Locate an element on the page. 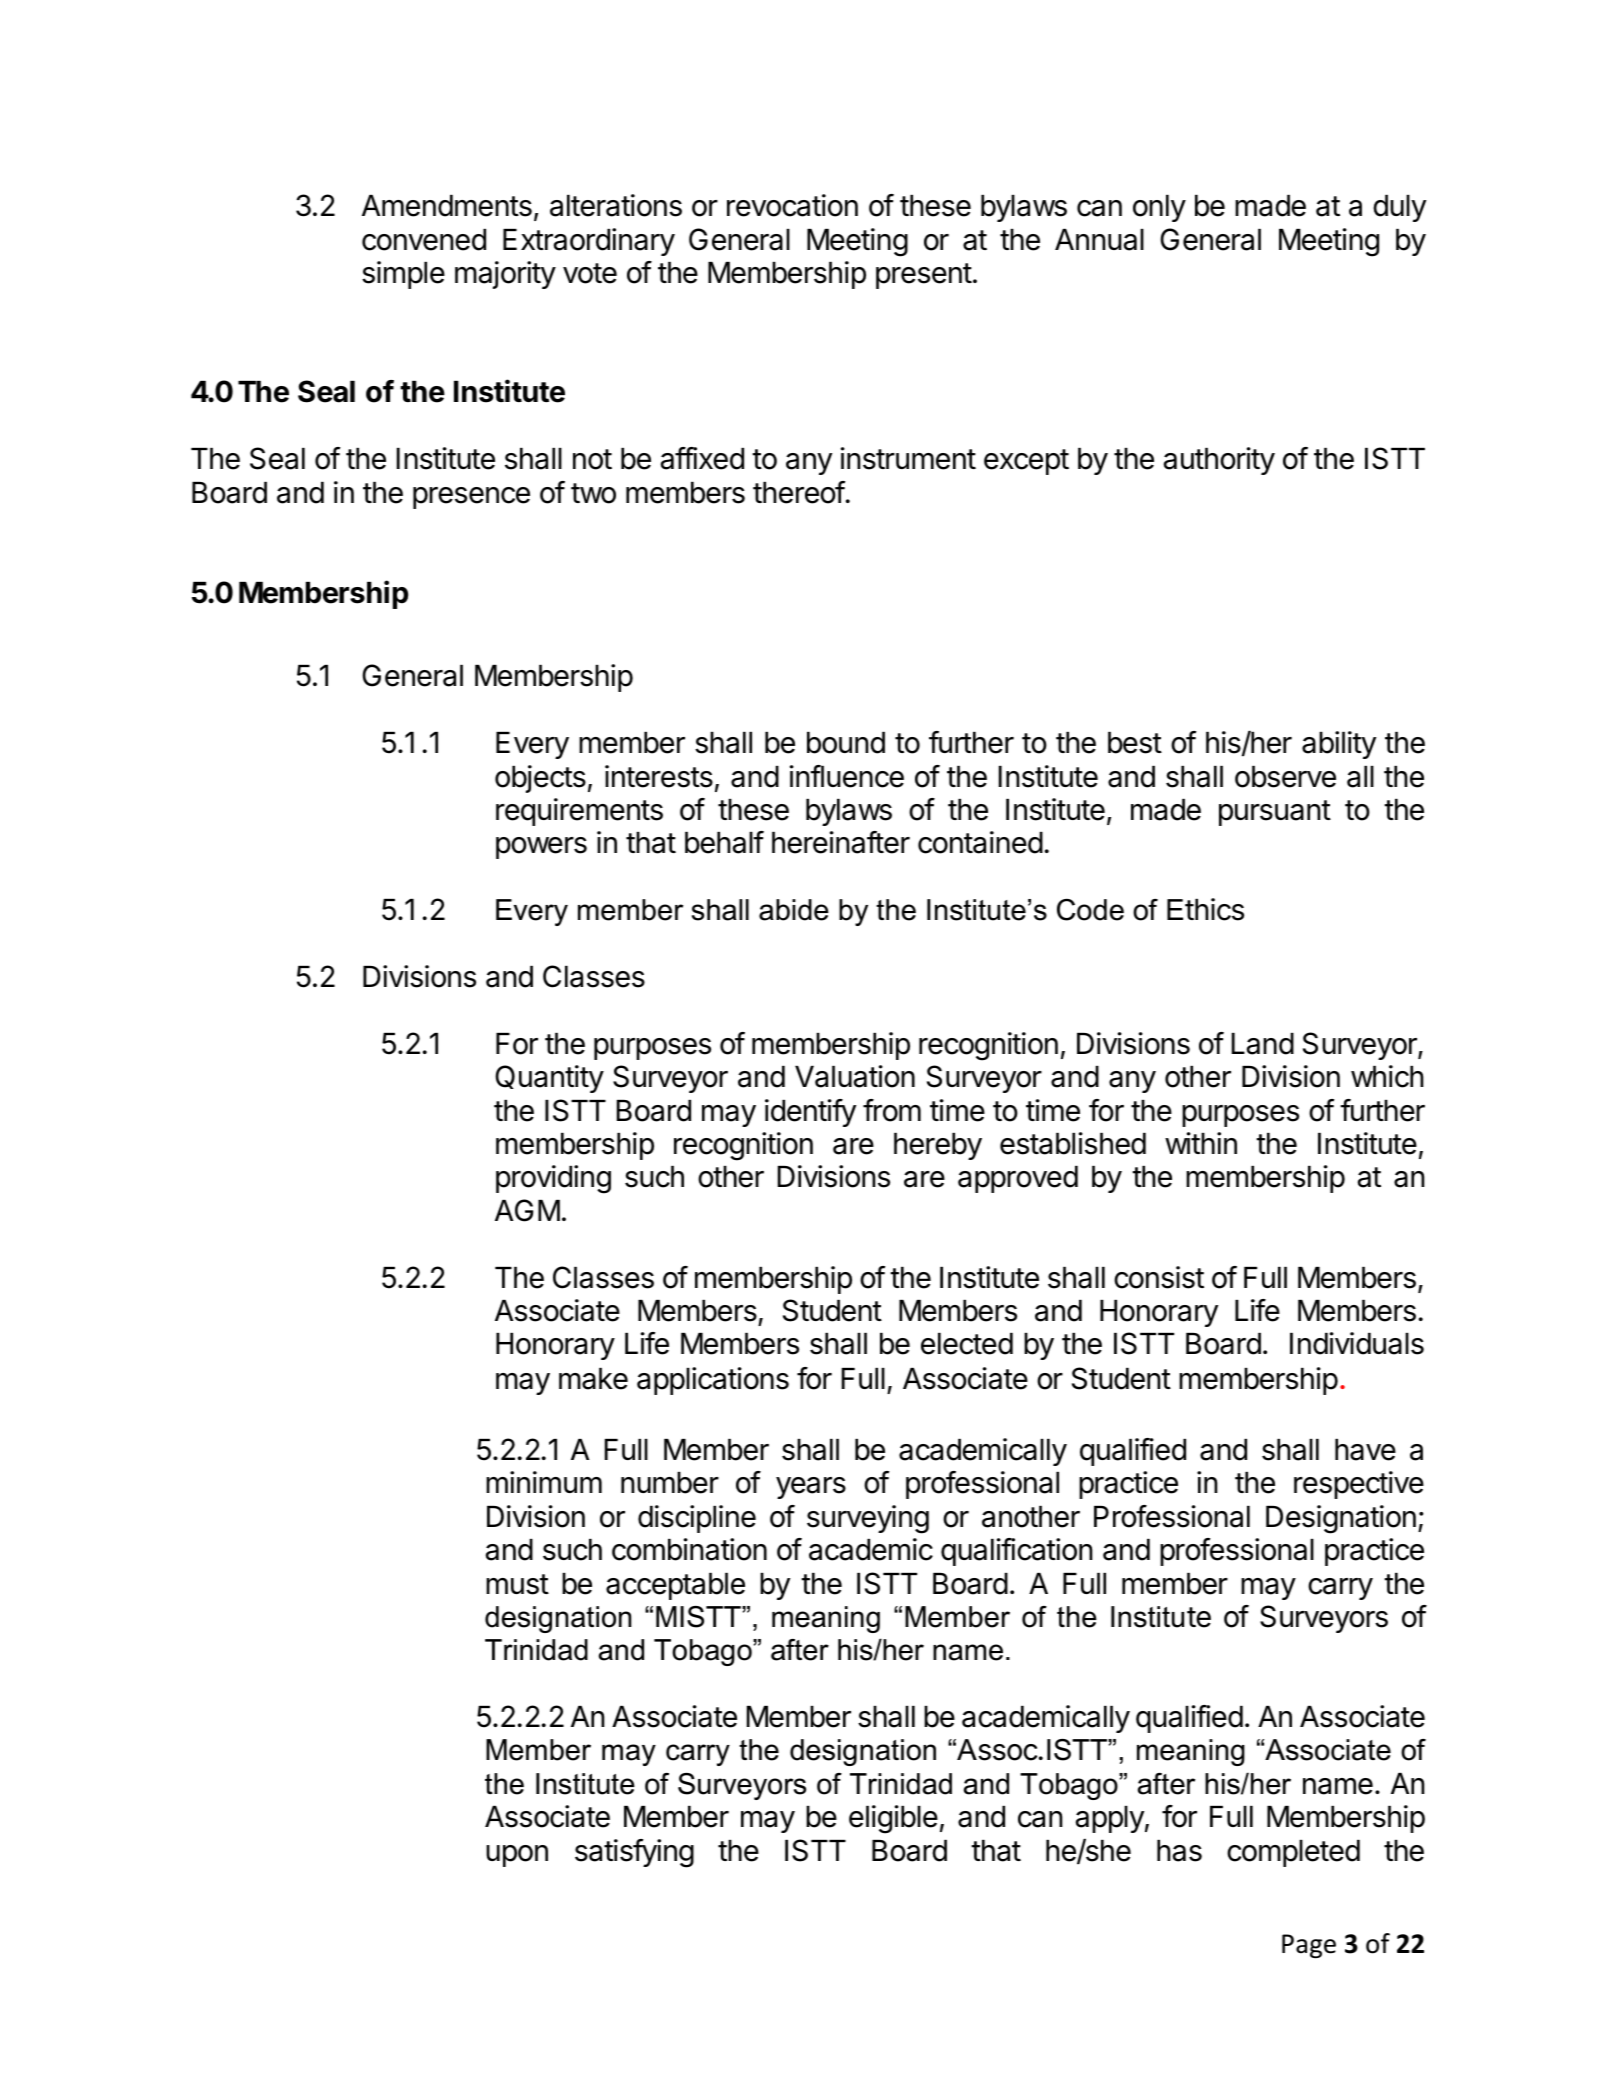  Quantity is located at coordinates (549, 1079).
